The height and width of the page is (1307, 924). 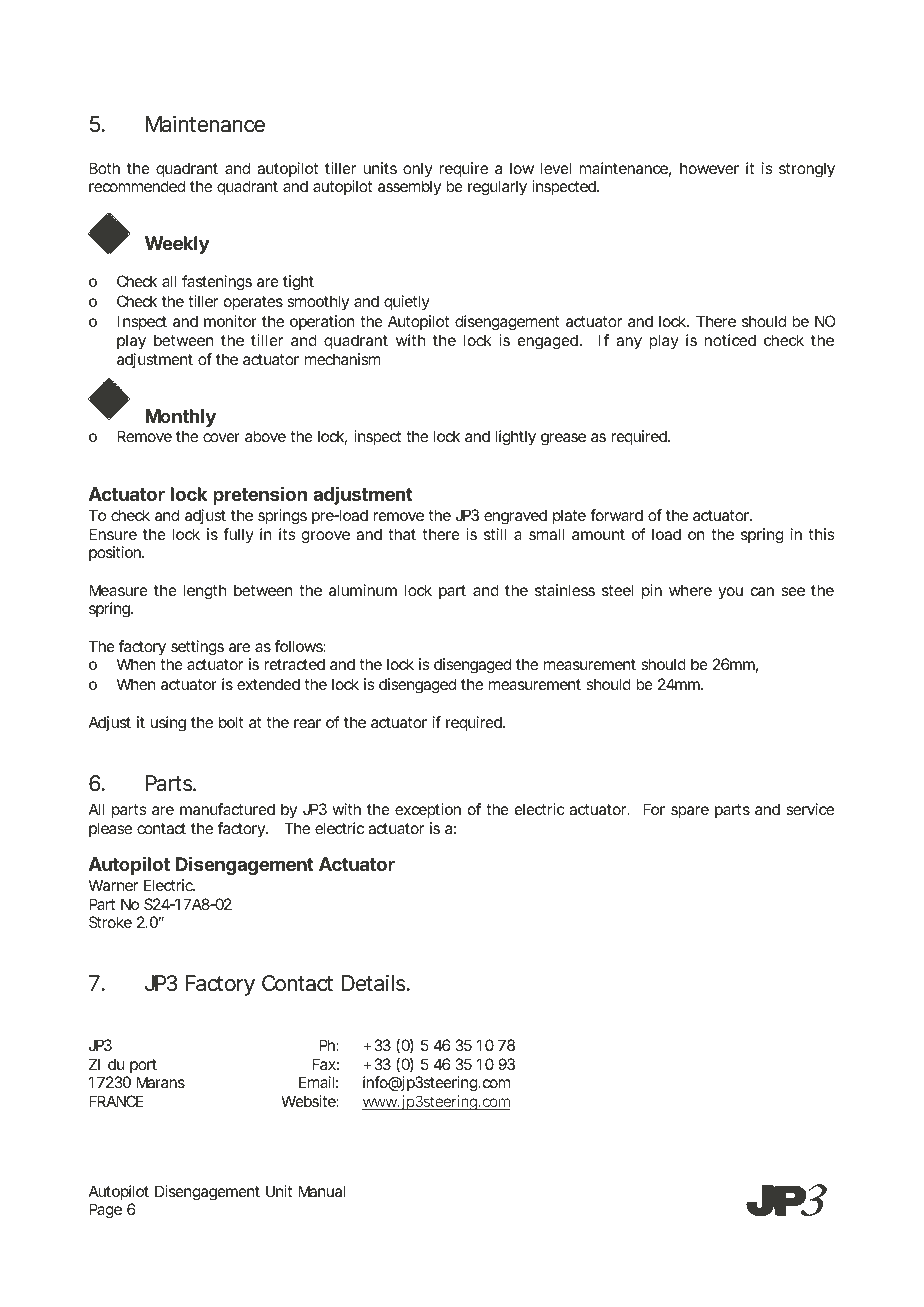 I want to click on Manual, so click(x=321, y=1191).
